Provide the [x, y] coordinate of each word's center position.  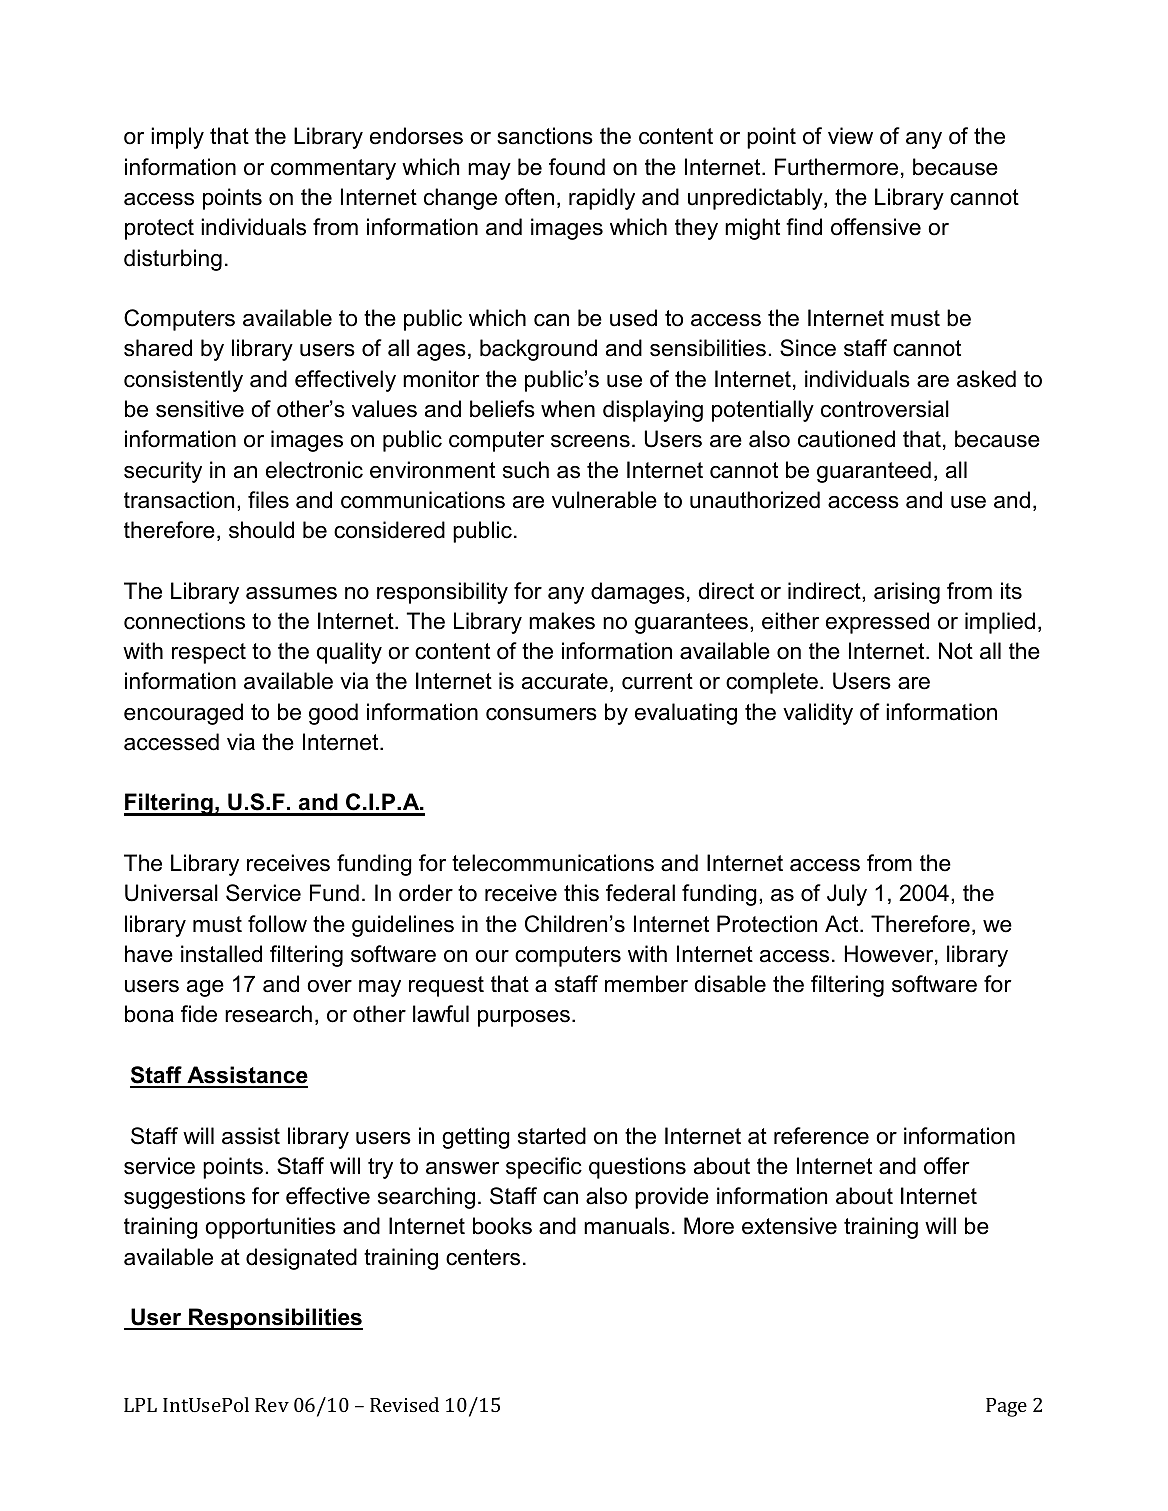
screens [590, 441]
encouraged [183, 714]
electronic [314, 470]
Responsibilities [275, 1319]
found [577, 167]
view [850, 136]
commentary [333, 169]
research [268, 1014]
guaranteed [874, 472]
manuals [626, 1226]
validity [818, 714]
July [847, 895]
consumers [541, 714]
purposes [525, 1018]
